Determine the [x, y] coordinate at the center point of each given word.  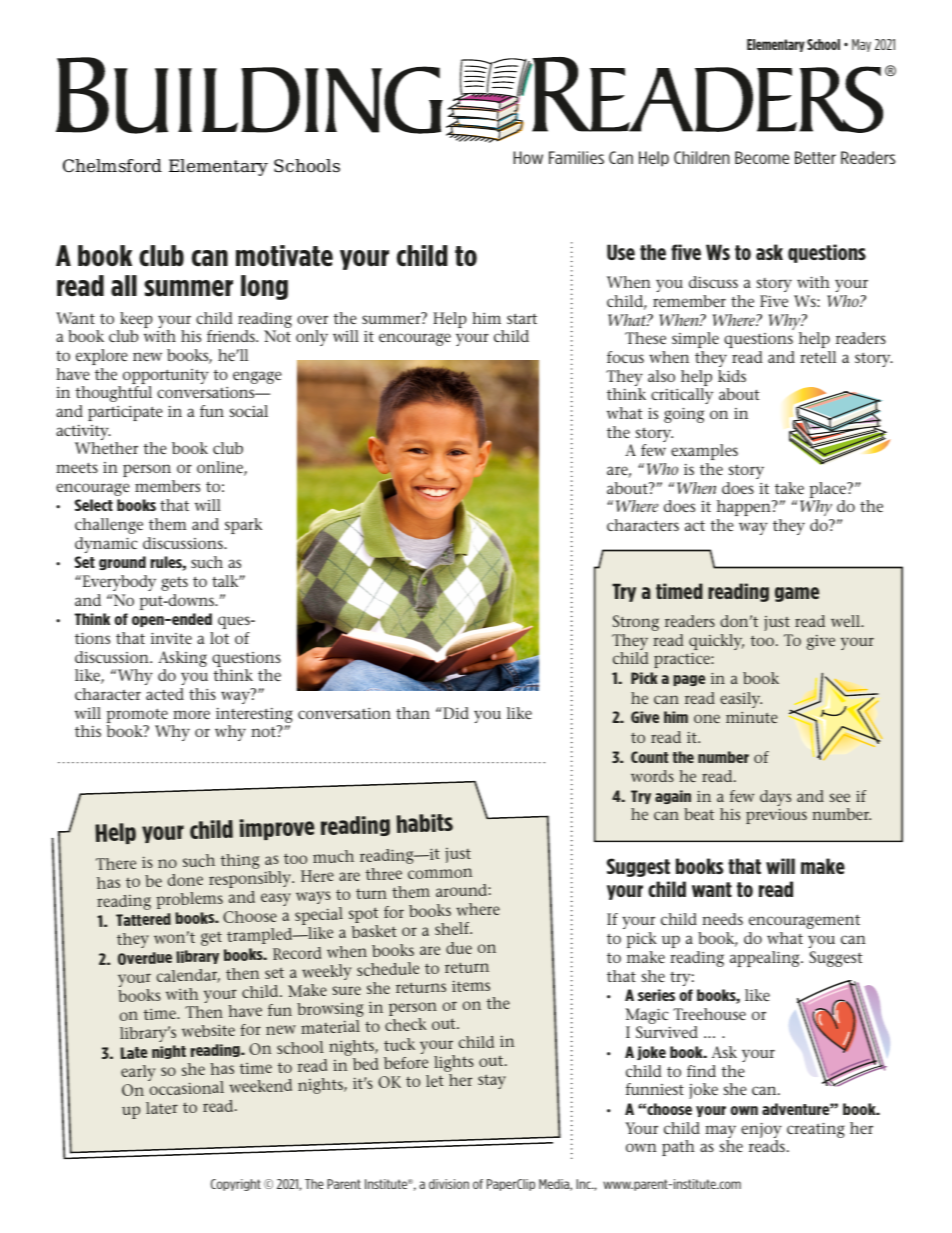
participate [125, 413]
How [528, 157]
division [449, 1184]
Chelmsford [112, 166]
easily [741, 700]
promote [138, 717]
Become [762, 157]
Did [455, 713]
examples [704, 452]
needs [722, 919]
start [522, 318]
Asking [182, 660]
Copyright [236, 1185]
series [656, 995]
